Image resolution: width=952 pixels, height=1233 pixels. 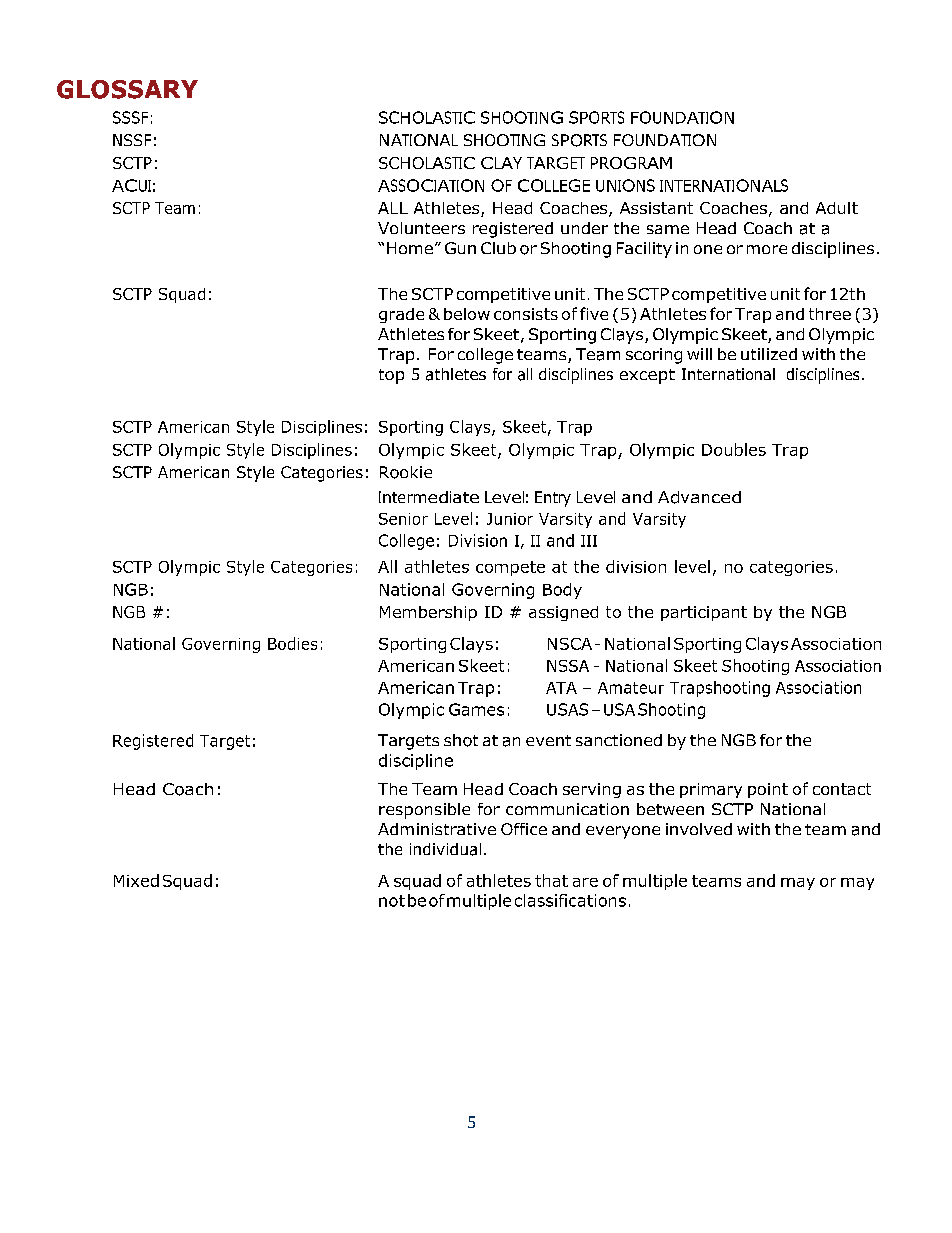 What do you see at coordinates (428, 613) in the document?
I see `Membership` at bounding box center [428, 613].
